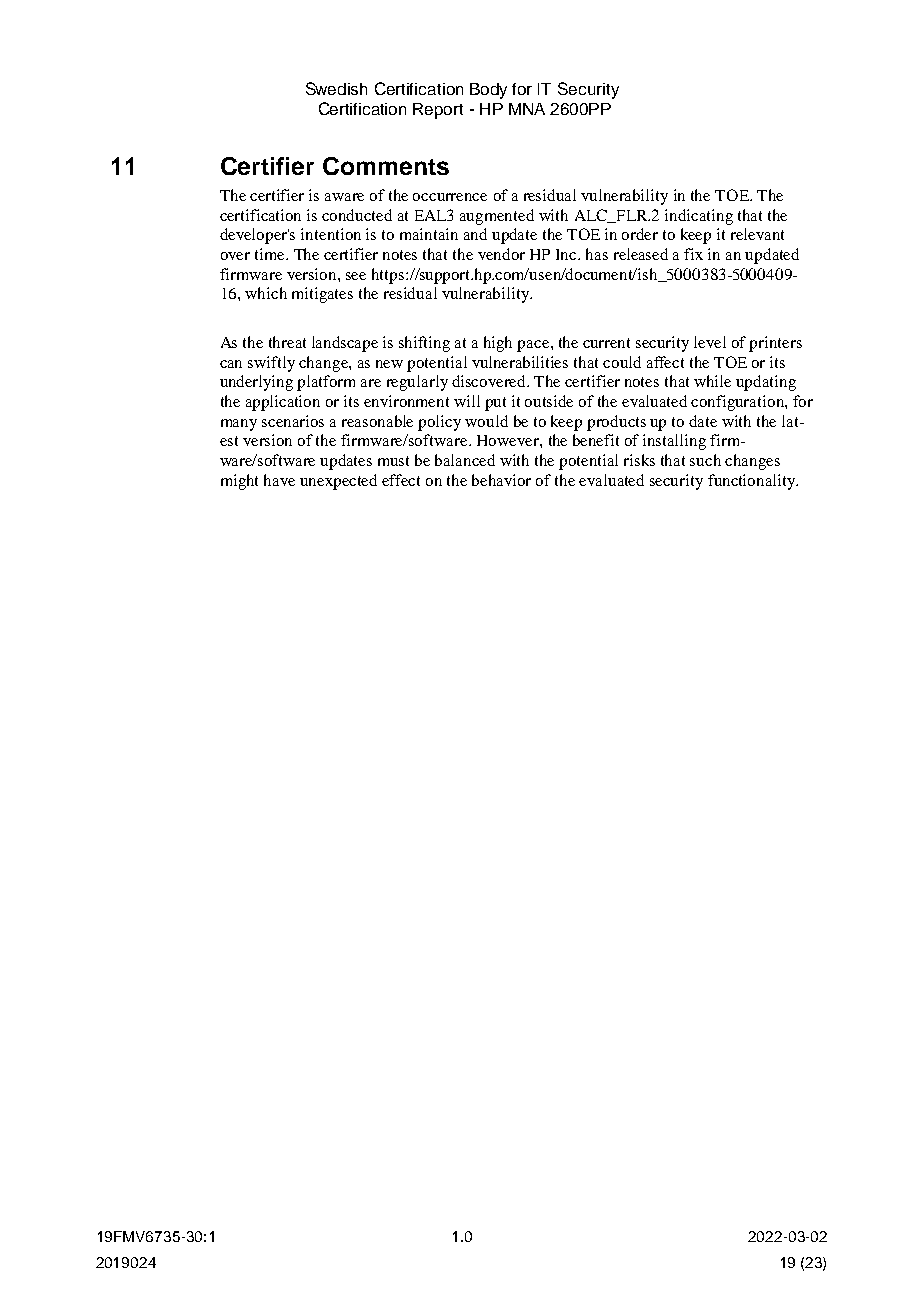 The image size is (924, 1308). What do you see at coordinates (488, 91) in the screenshot?
I see `Body` at bounding box center [488, 91].
